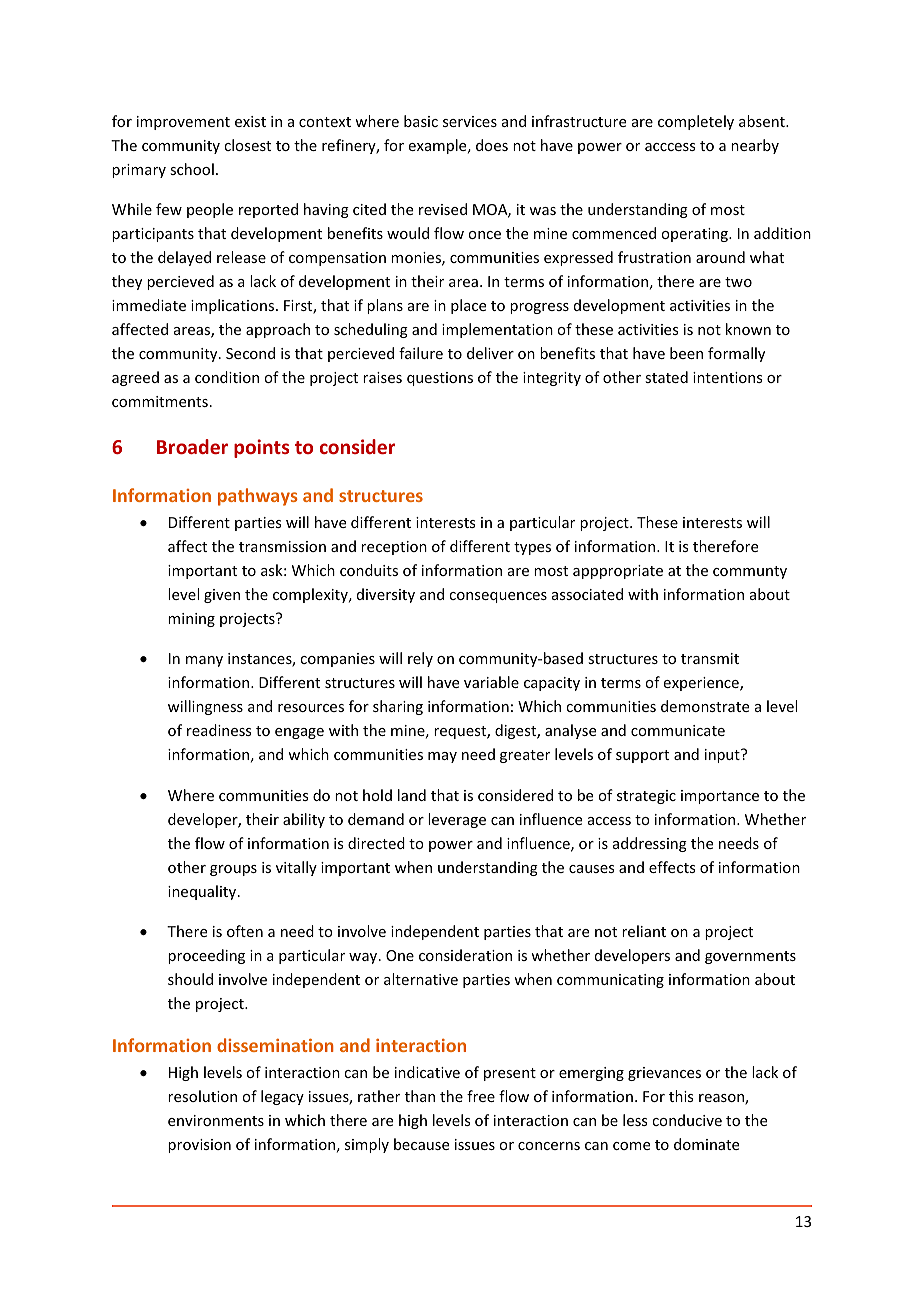 Image resolution: width=924 pixels, height=1308 pixels. I want to click on questions, so click(440, 379).
